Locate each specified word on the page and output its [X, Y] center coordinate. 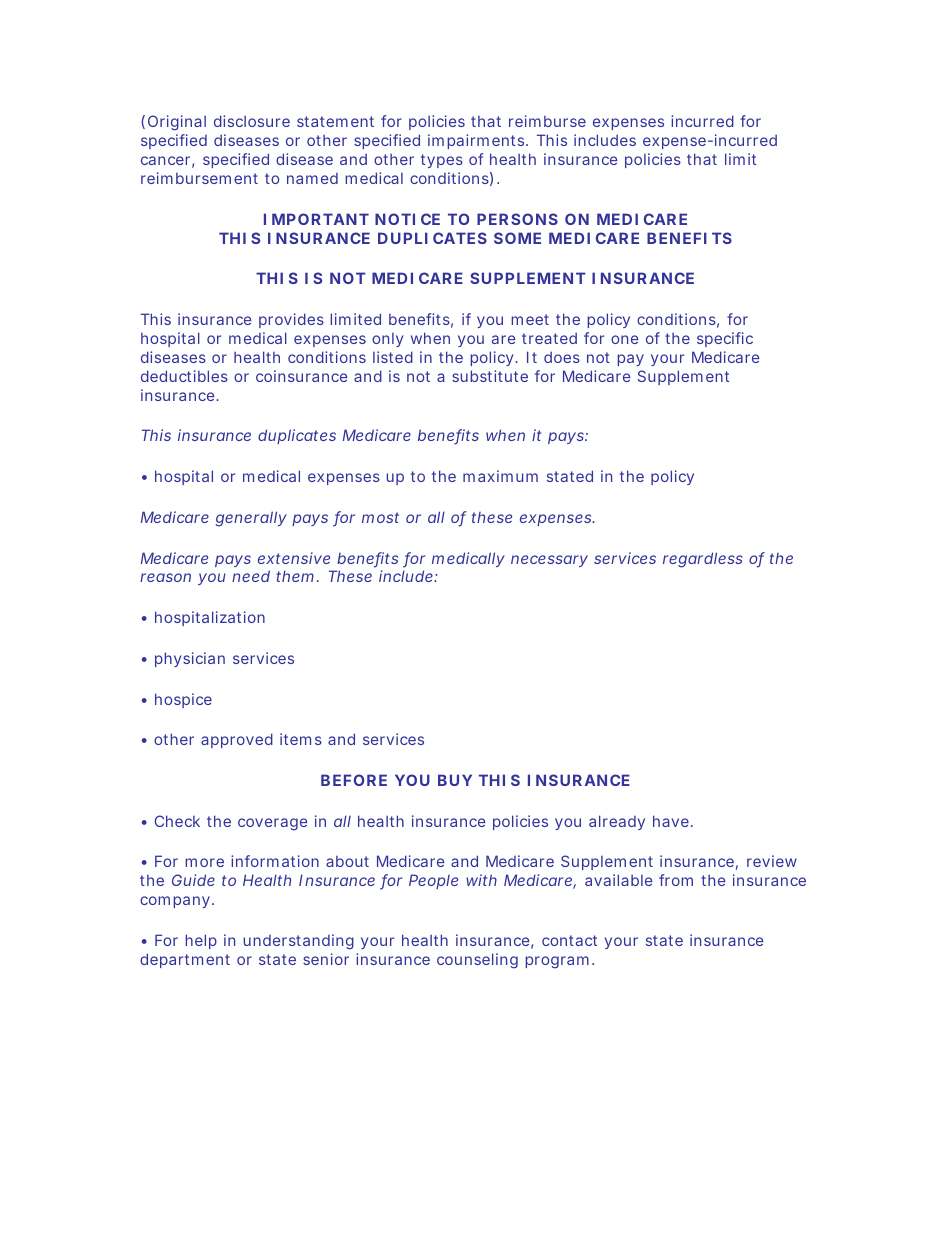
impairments [478, 141]
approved [237, 740]
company [177, 902]
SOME [517, 238]
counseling [477, 961]
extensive [294, 558]
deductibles [184, 376]
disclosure [252, 121]
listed [393, 357]
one [625, 339]
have [673, 821]
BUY [455, 780]
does [562, 357]
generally [251, 519]
